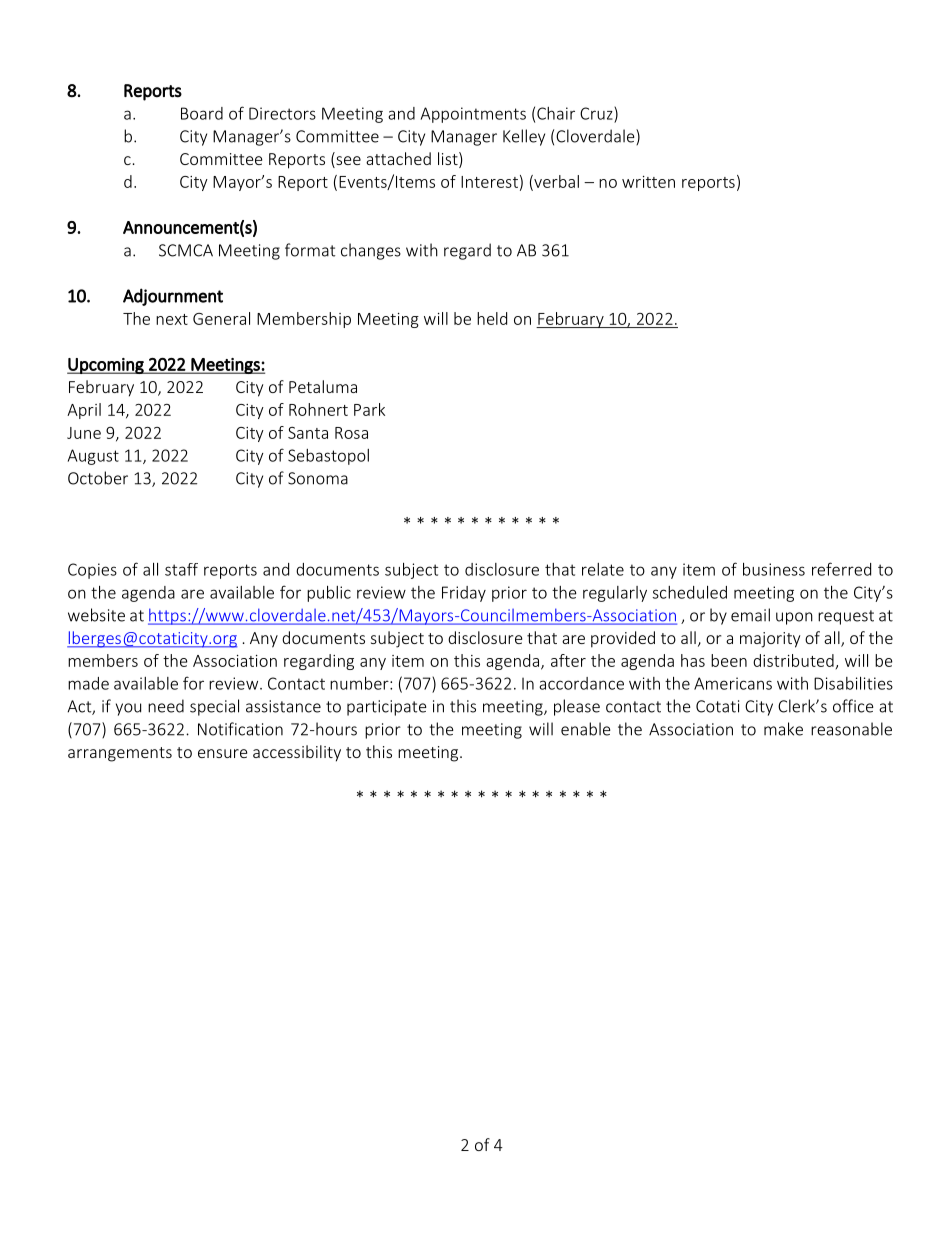  What do you see at coordinates (84, 433) in the screenshot?
I see `June` at bounding box center [84, 433].
